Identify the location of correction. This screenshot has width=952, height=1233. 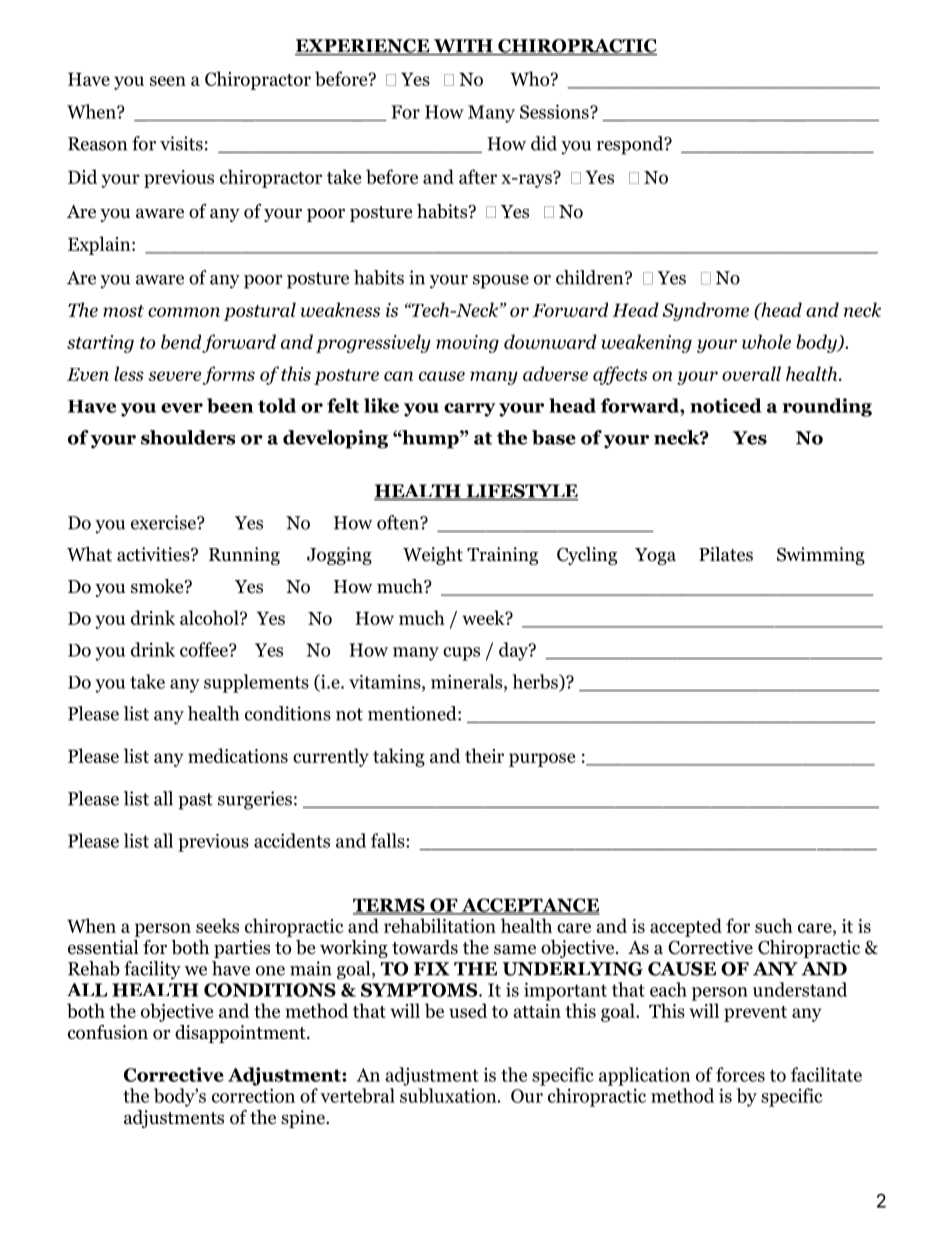
(253, 1095).
